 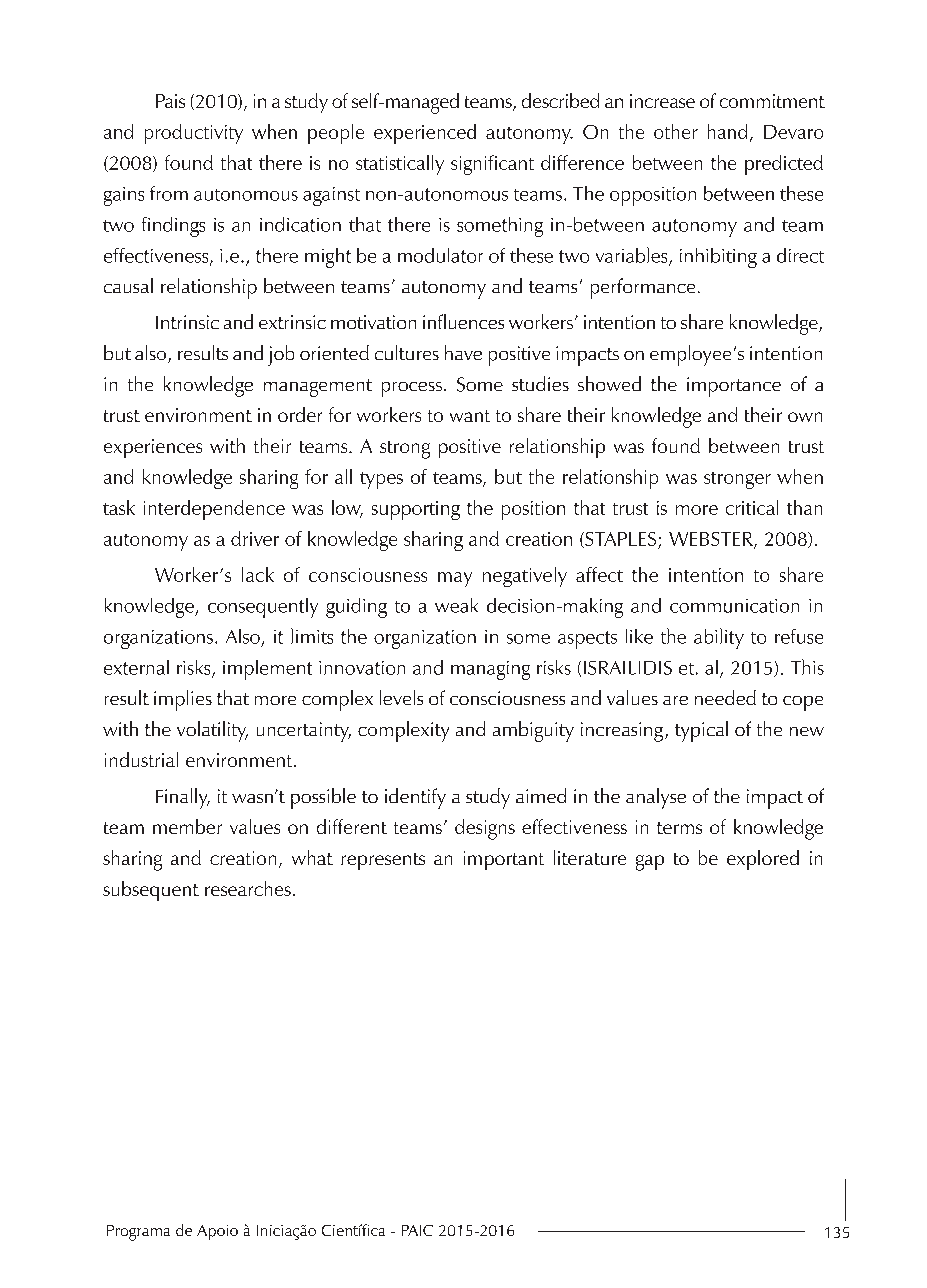 What do you see at coordinates (138, 1233) in the screenshot?
I see `Programa` at bounding box center [138, 1233].
